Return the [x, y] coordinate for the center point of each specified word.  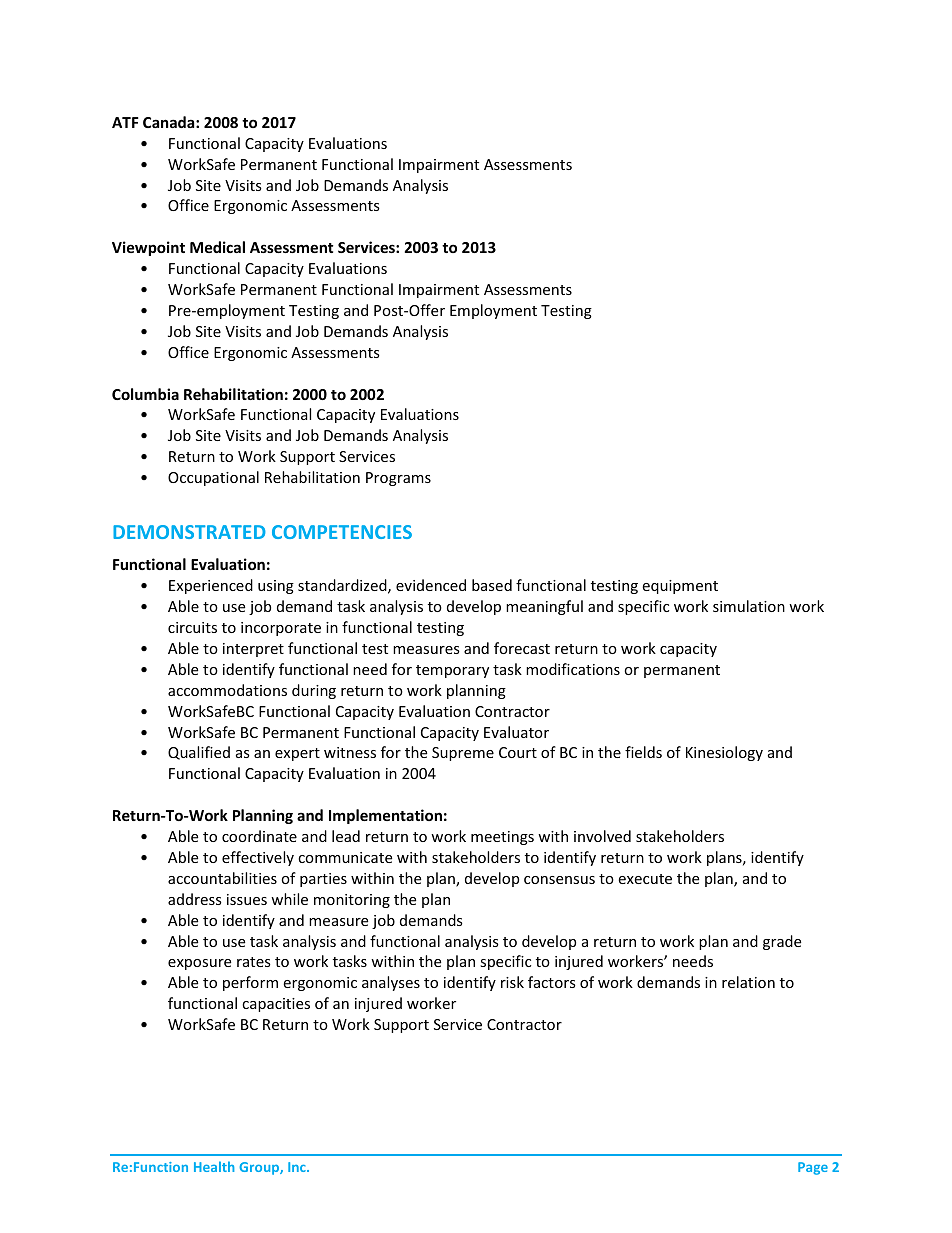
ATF [125, 122]
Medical [217, 247]
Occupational [213, 478]
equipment [680, 587]
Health [214, 1166]
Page [813, 1168]
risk [512, 982]
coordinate [259, 836]
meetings [502, 838]
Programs [398, 479]
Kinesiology [724, 753]
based [492, 585]
